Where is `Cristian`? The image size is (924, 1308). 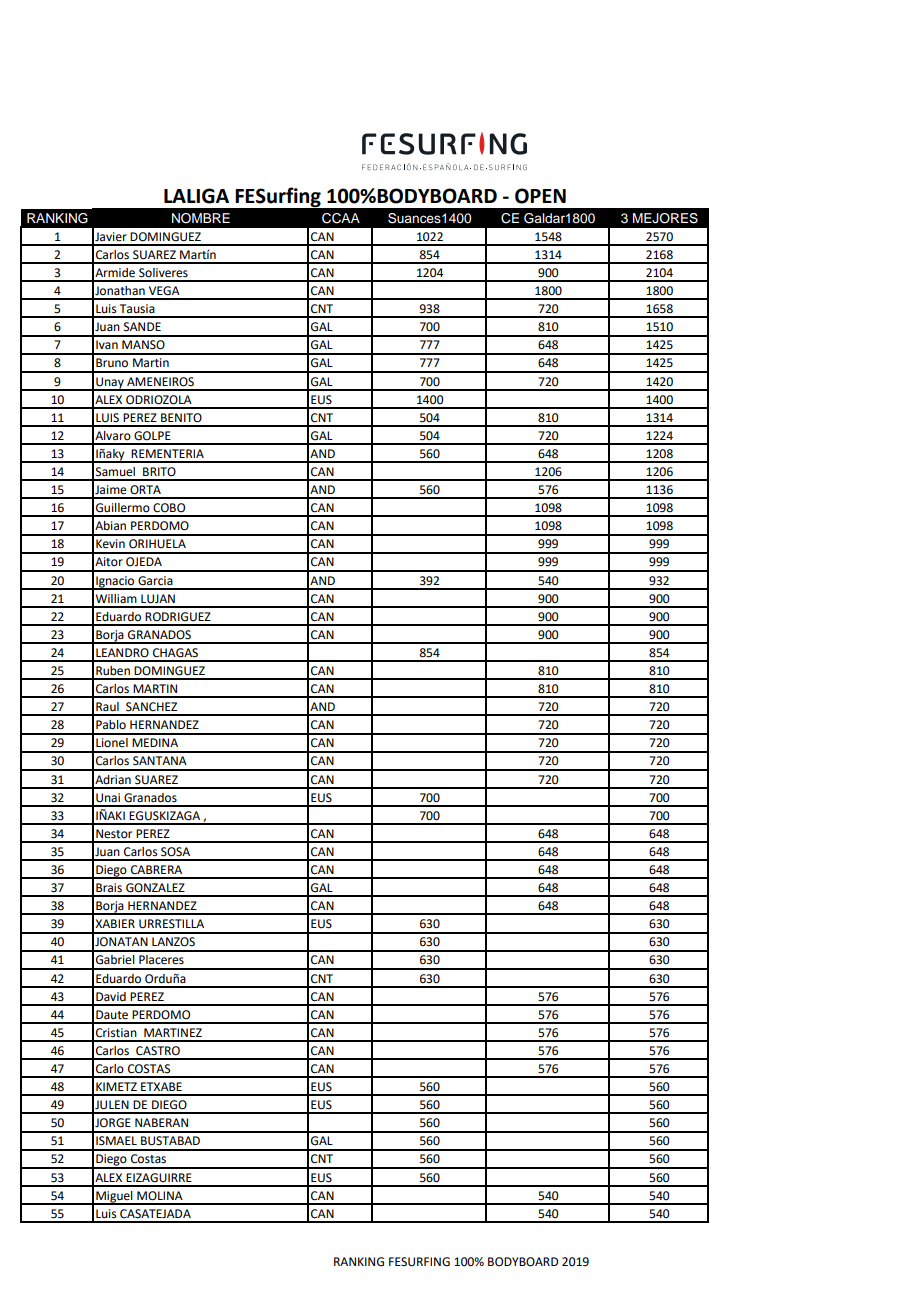 Cristian is located at coordinates (116, 1033).
